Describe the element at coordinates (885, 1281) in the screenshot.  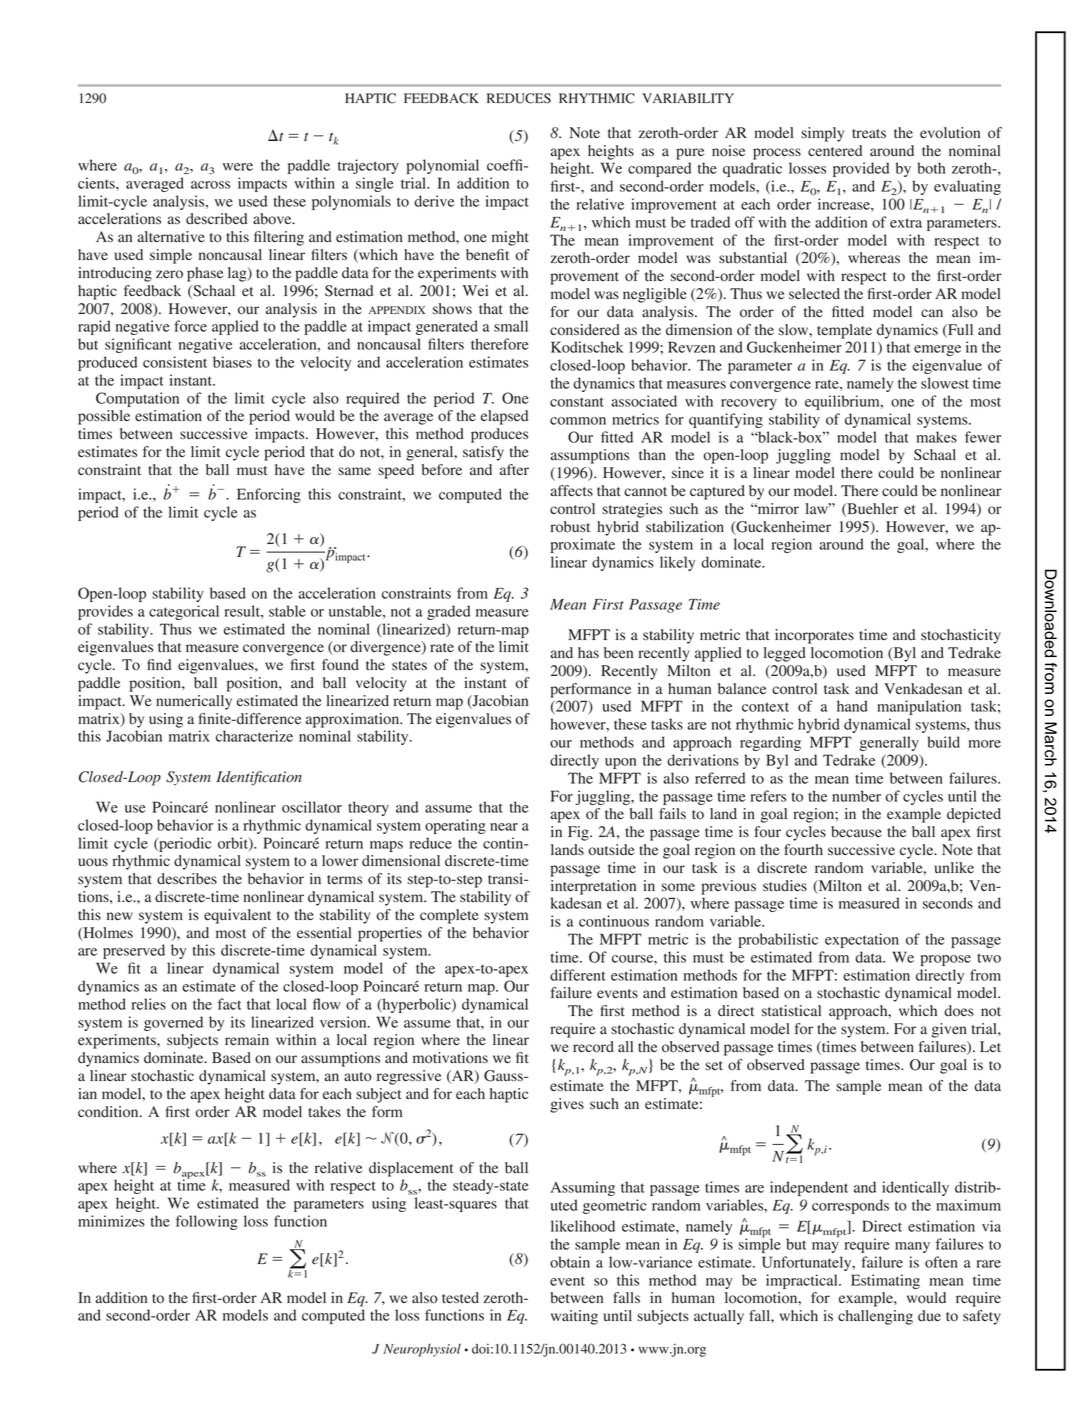
I see `Estimating` at that location.
